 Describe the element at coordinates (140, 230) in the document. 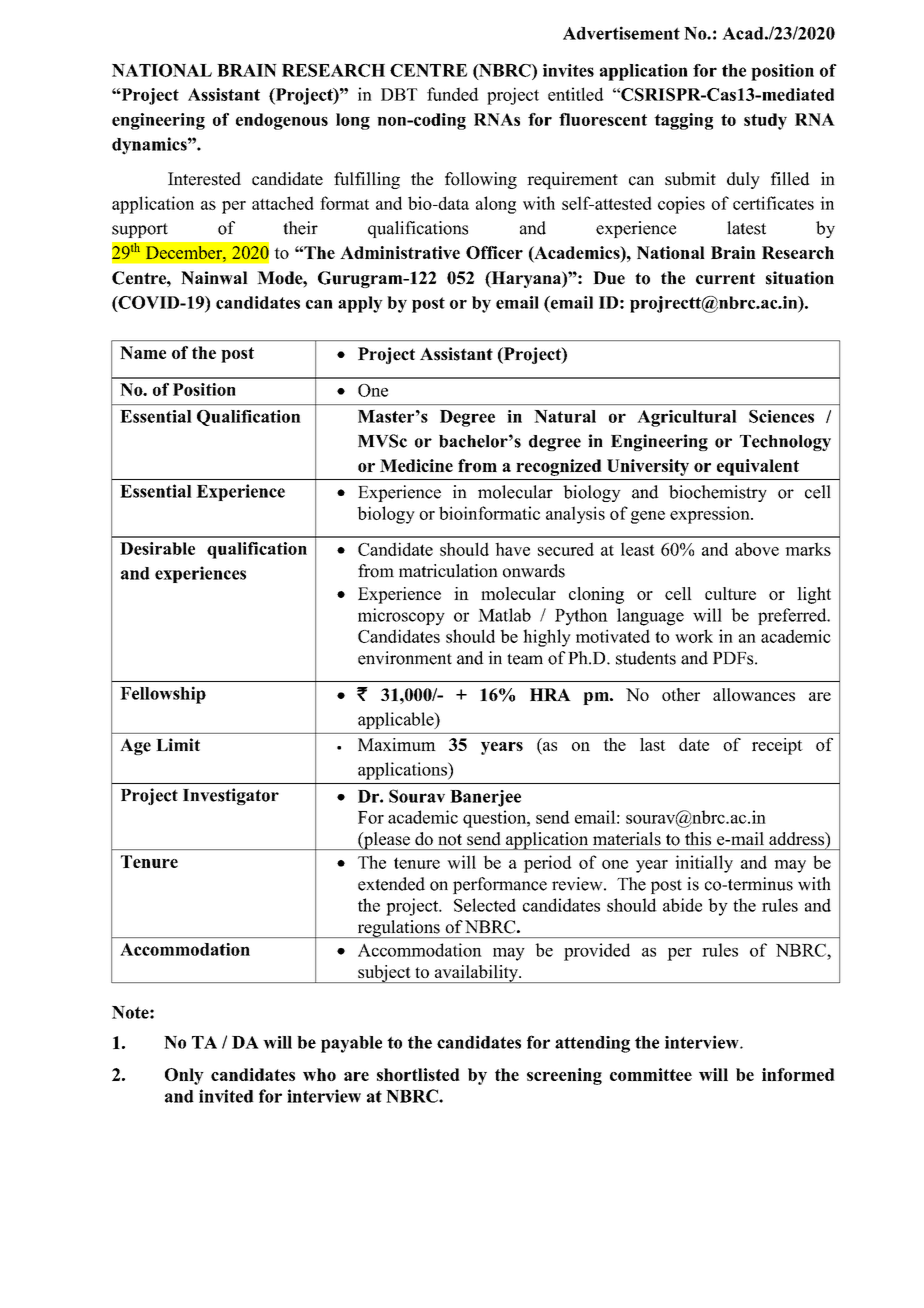

I see `support` at that location.
